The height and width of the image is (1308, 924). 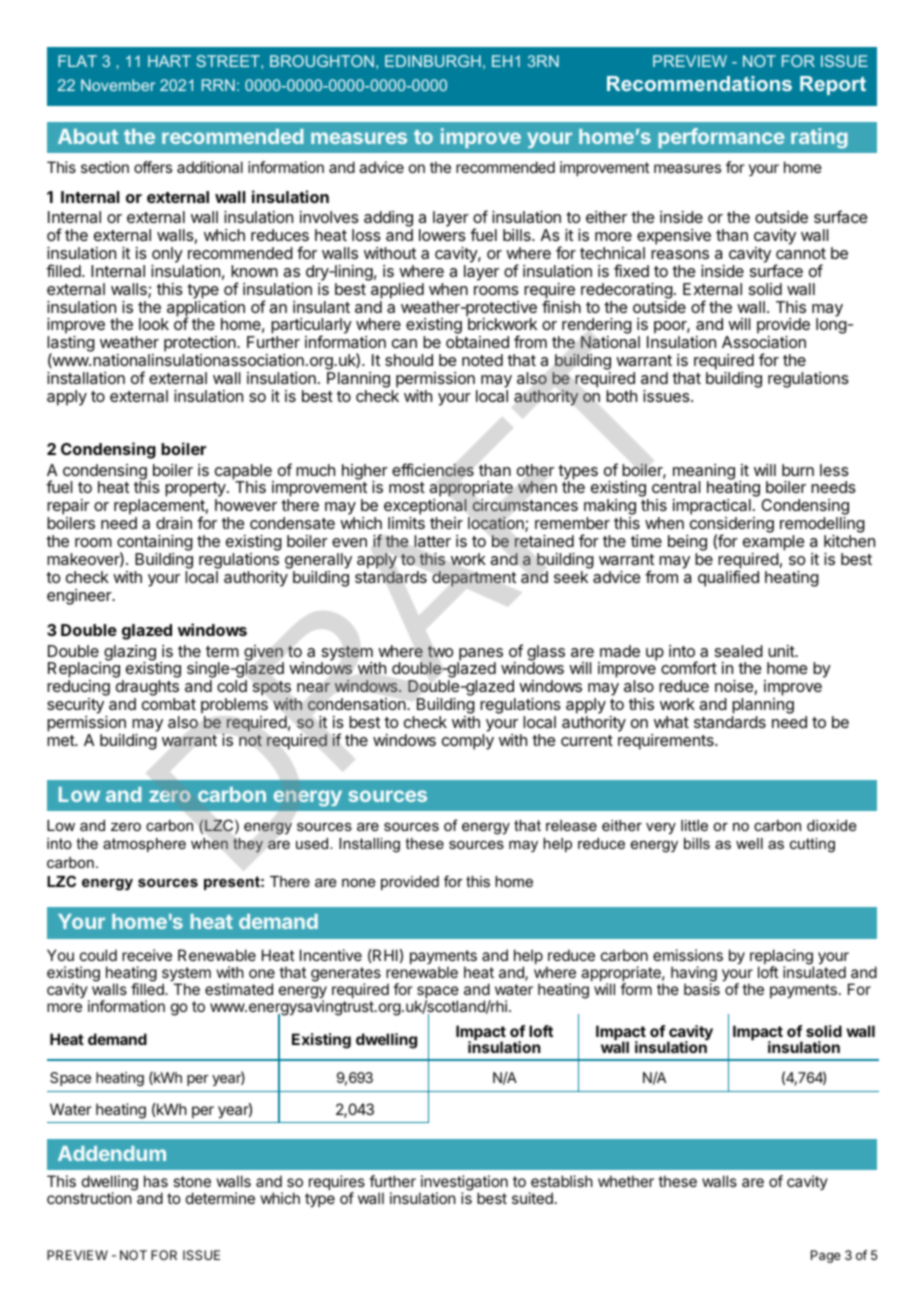 I want to click on EDINBURGH, so click(x=433, y=61).
